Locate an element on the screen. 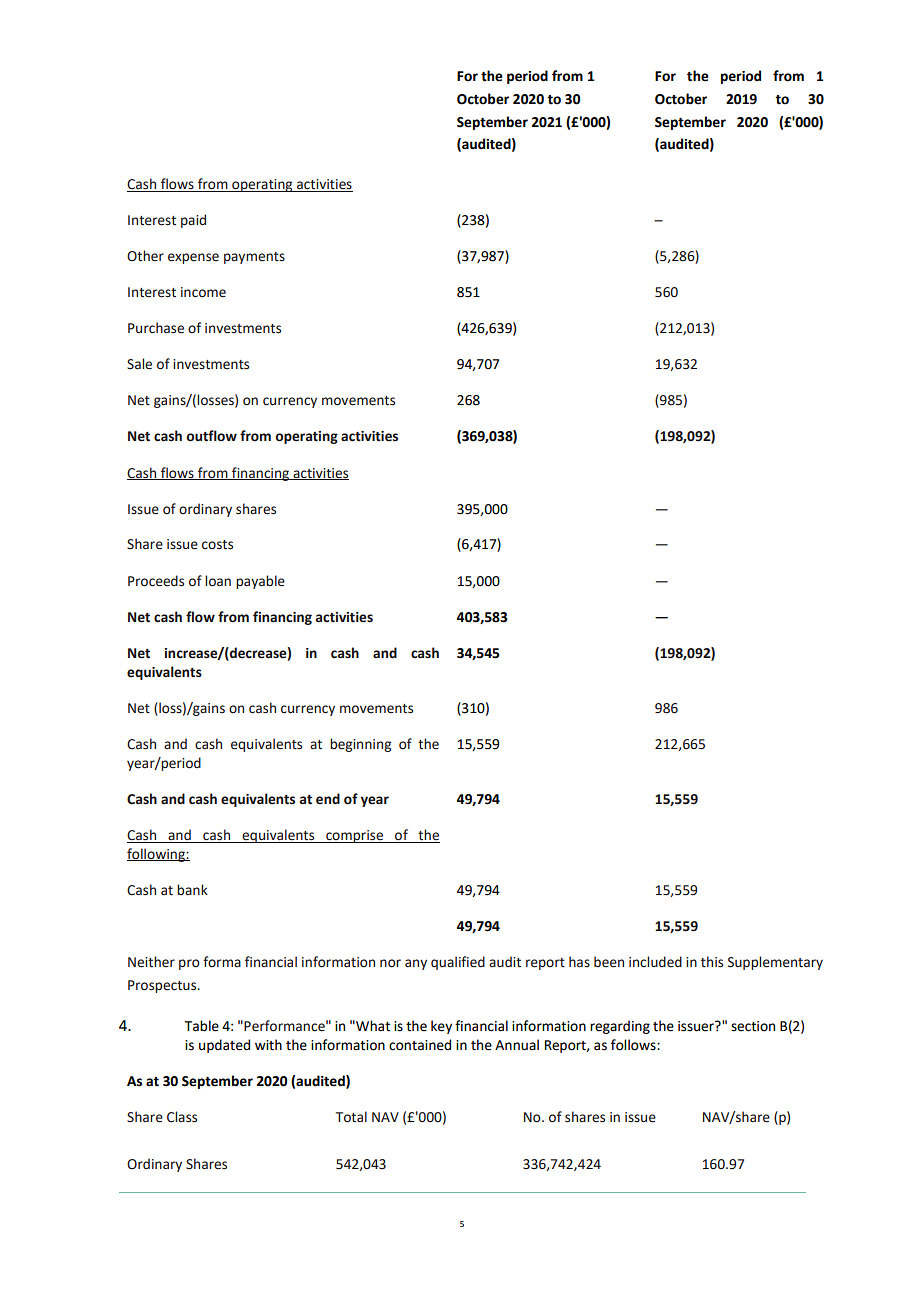 The height and width of the screenshot is (1308, 924). Proceeds is located at coordinates (156, 581).
